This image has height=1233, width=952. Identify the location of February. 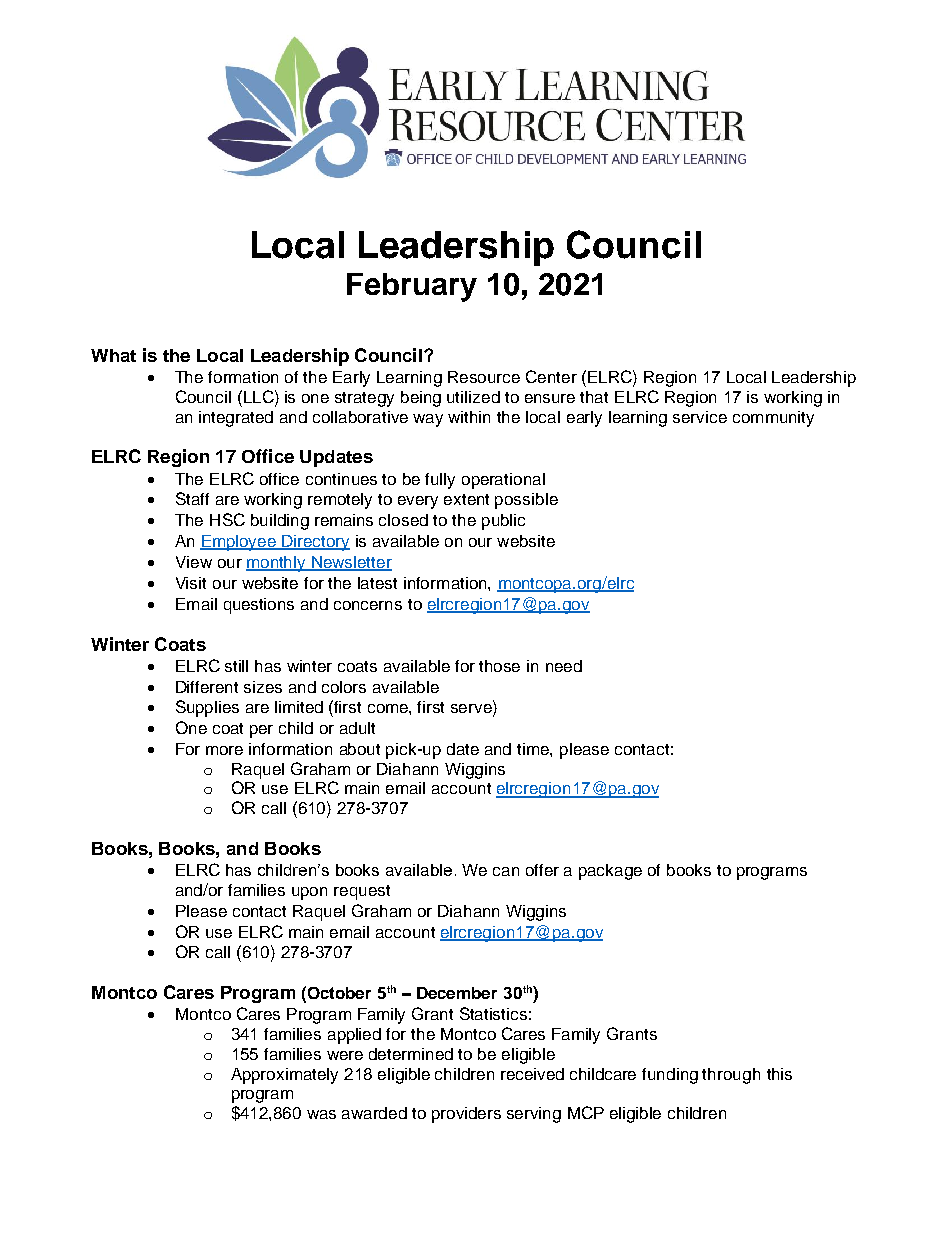
(412, 287).
